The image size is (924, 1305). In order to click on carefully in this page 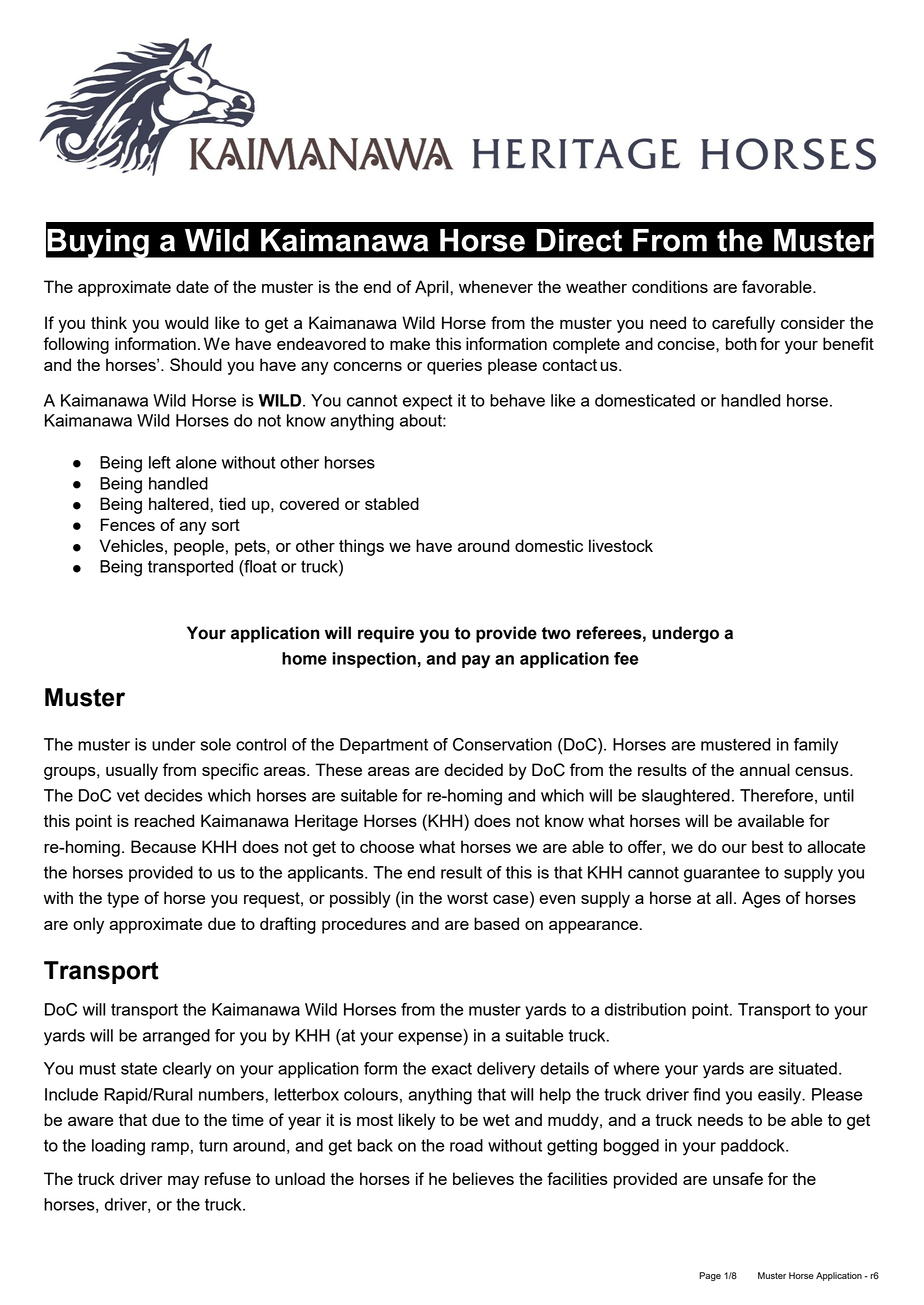, I will do `click(743, 324)`.
